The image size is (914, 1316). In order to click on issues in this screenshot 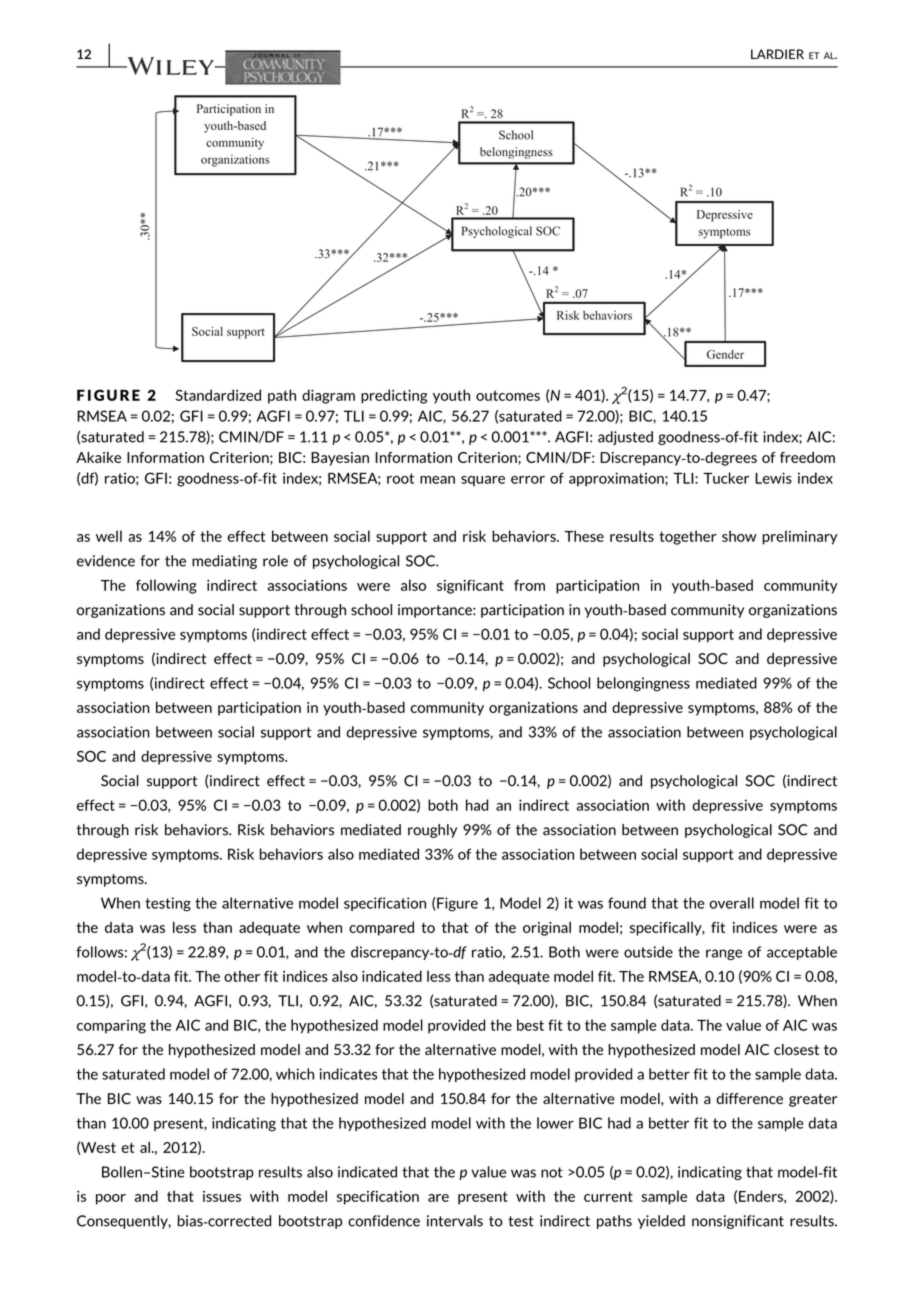, I will do `click(222, 1196)`.
